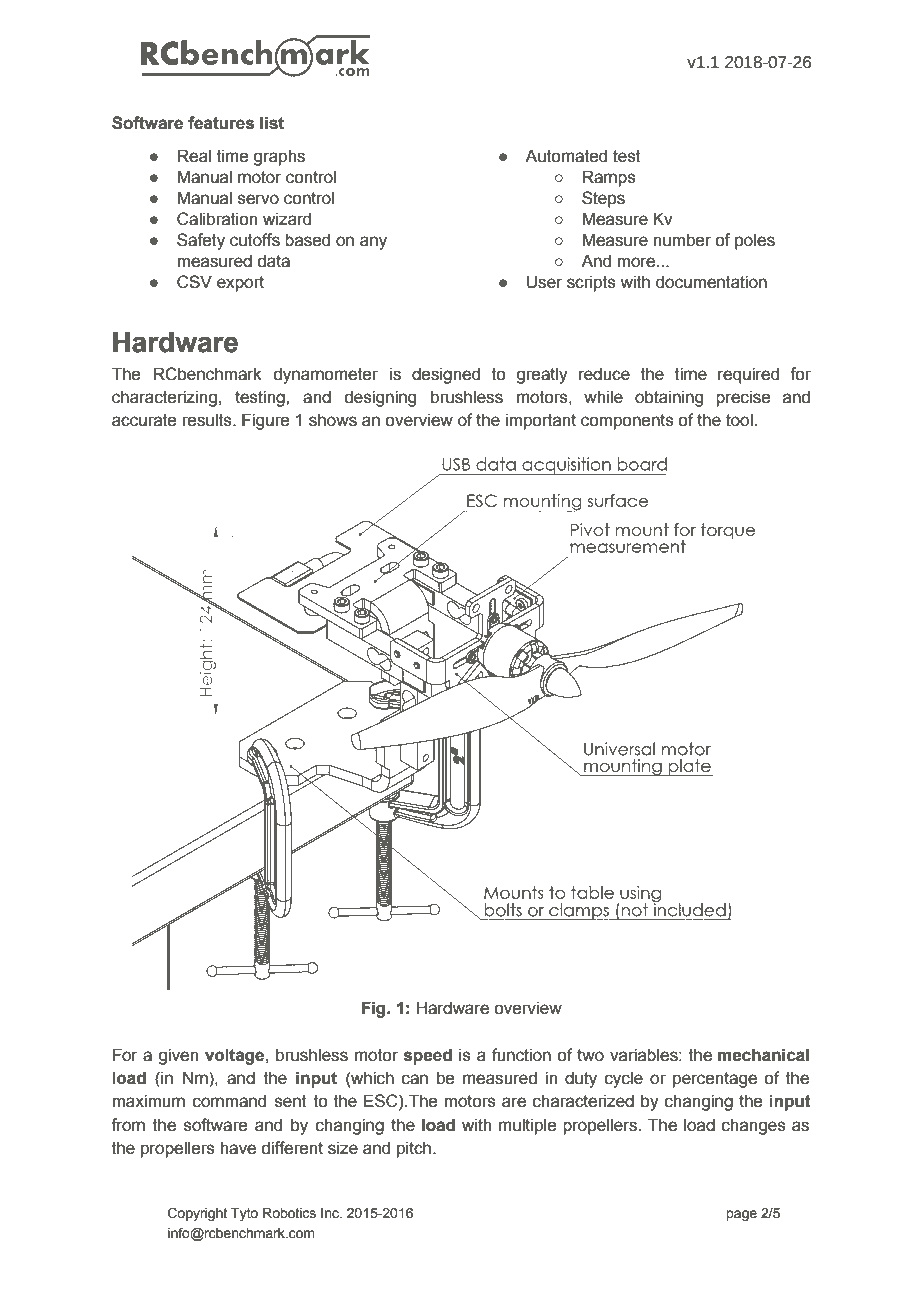 This screenshot has width=924, height=1309. Describe the element at coordinates (669, 398) in the screenshot. I see `obtaining` at that location.
